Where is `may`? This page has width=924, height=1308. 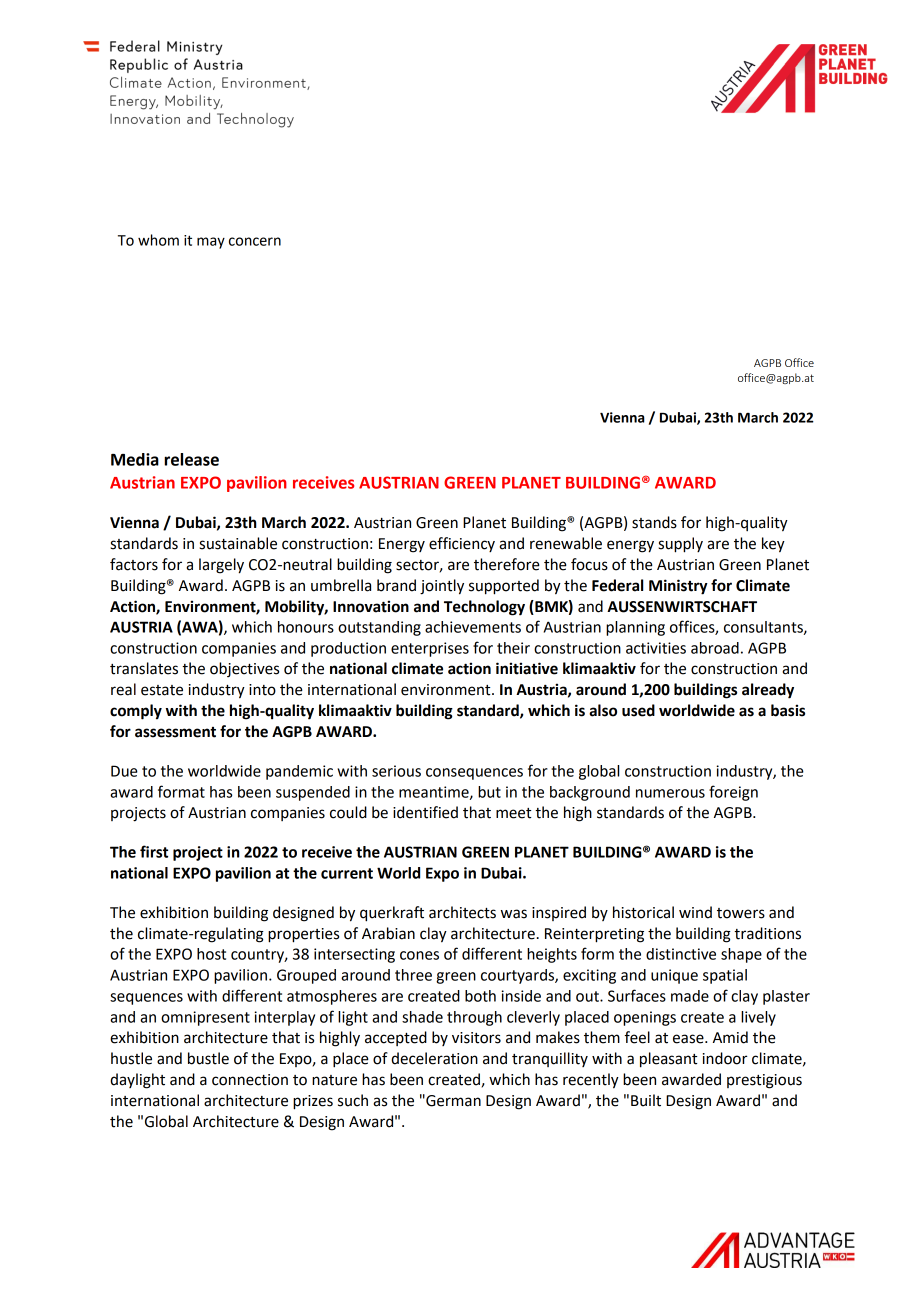 may is located at coordinates (211, 243).
